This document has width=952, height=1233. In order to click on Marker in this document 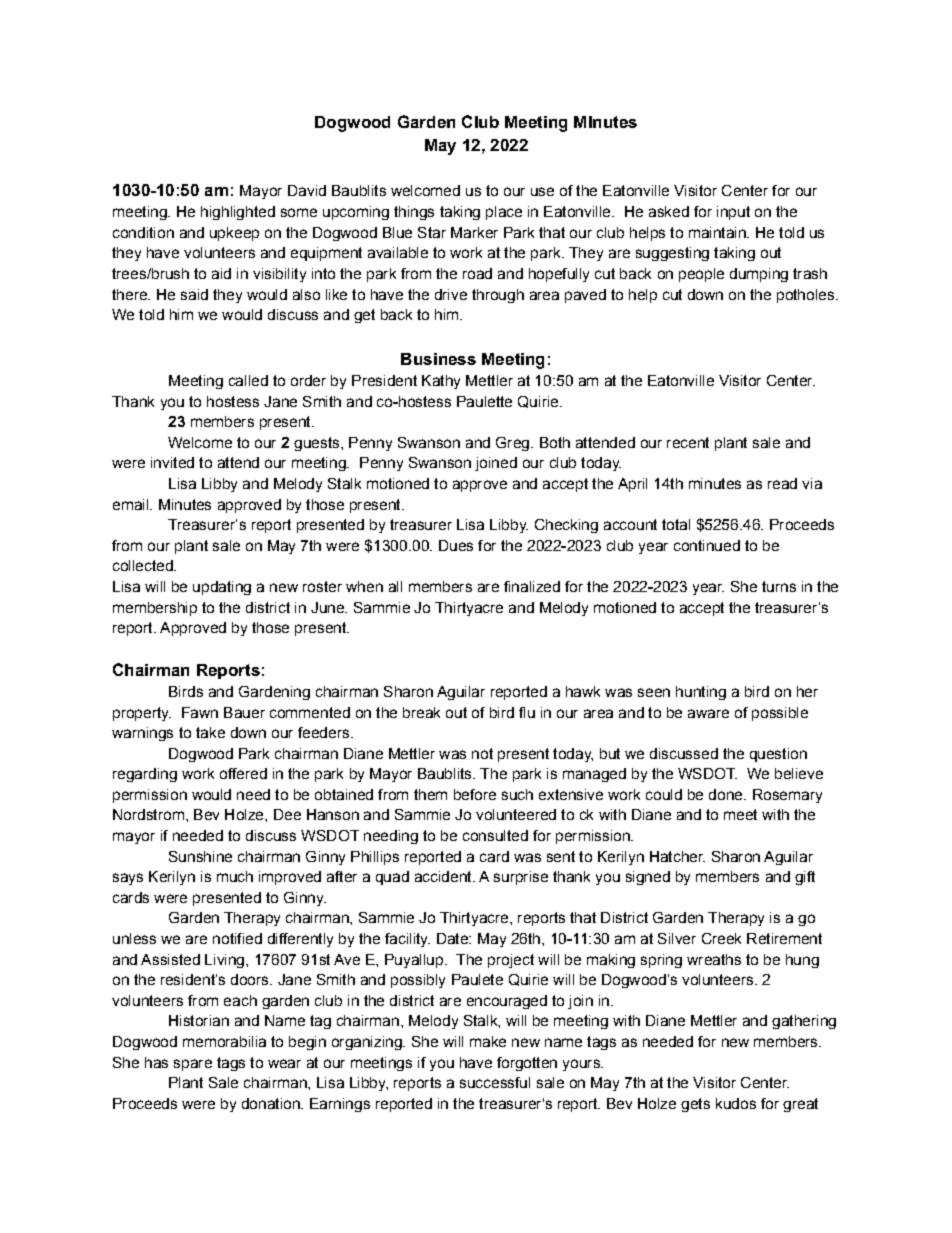, I will do `click(474, 232)`.
